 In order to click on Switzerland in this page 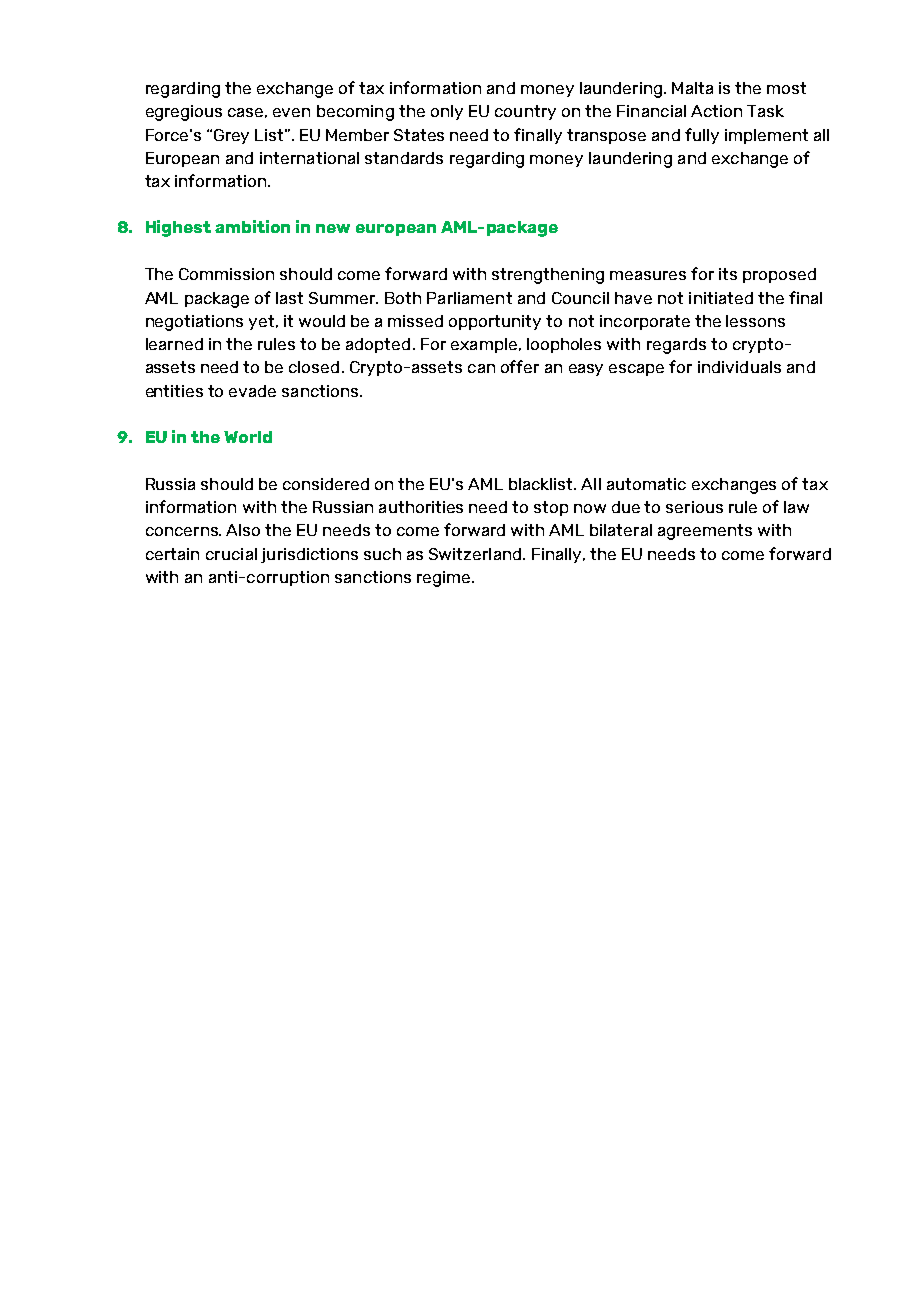, I will do `click(476, 554)`.
